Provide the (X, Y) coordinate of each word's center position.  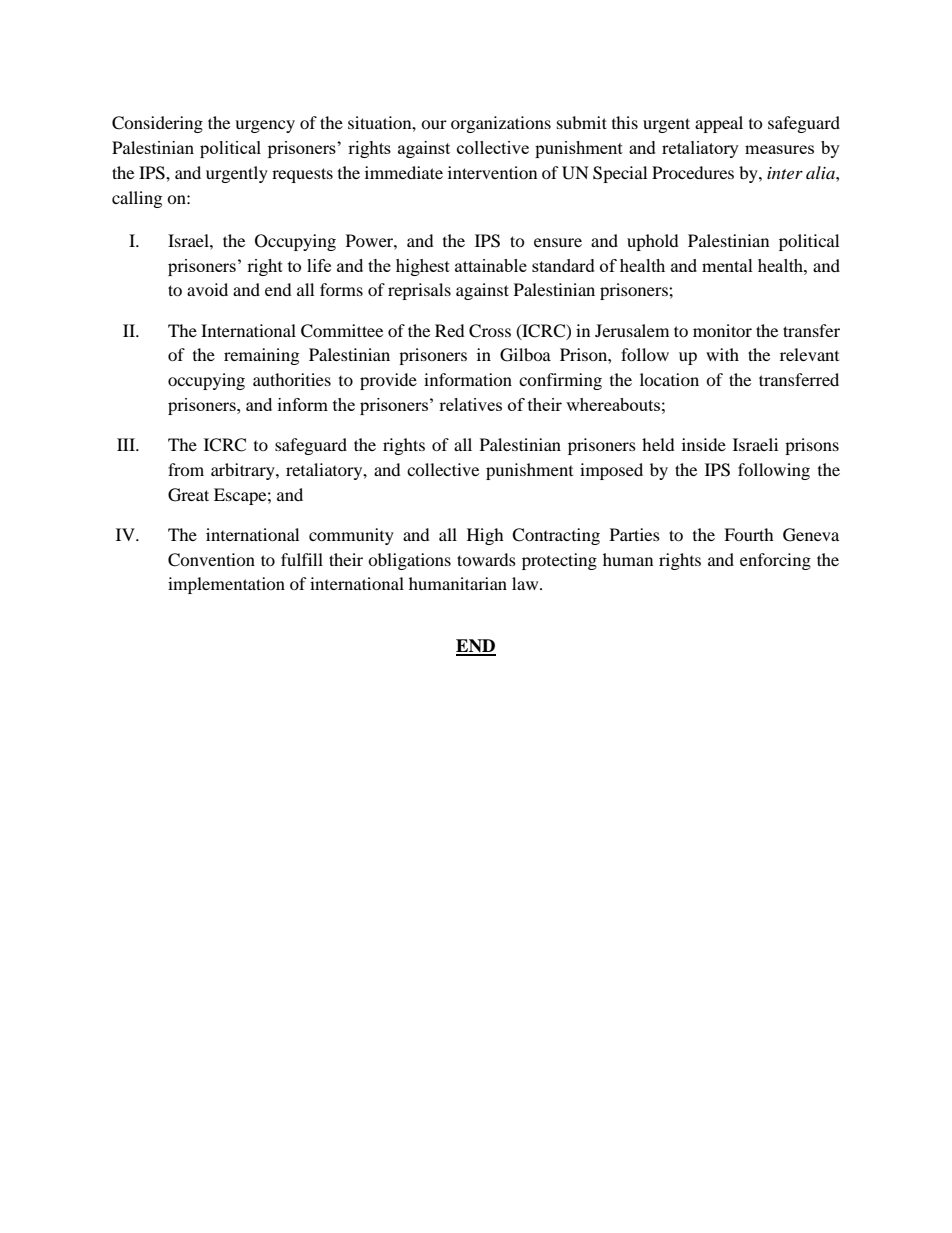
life (319, 265)
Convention (211, 560)
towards (486, 559)
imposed (611, 471)
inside (704, 444)
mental (727, 265)
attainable (491, 265)
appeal (719, 124)
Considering (157, 124)
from (186, 469)
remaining (261, 356)
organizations (501, 124)
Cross (490, 331)
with (722, 354)
